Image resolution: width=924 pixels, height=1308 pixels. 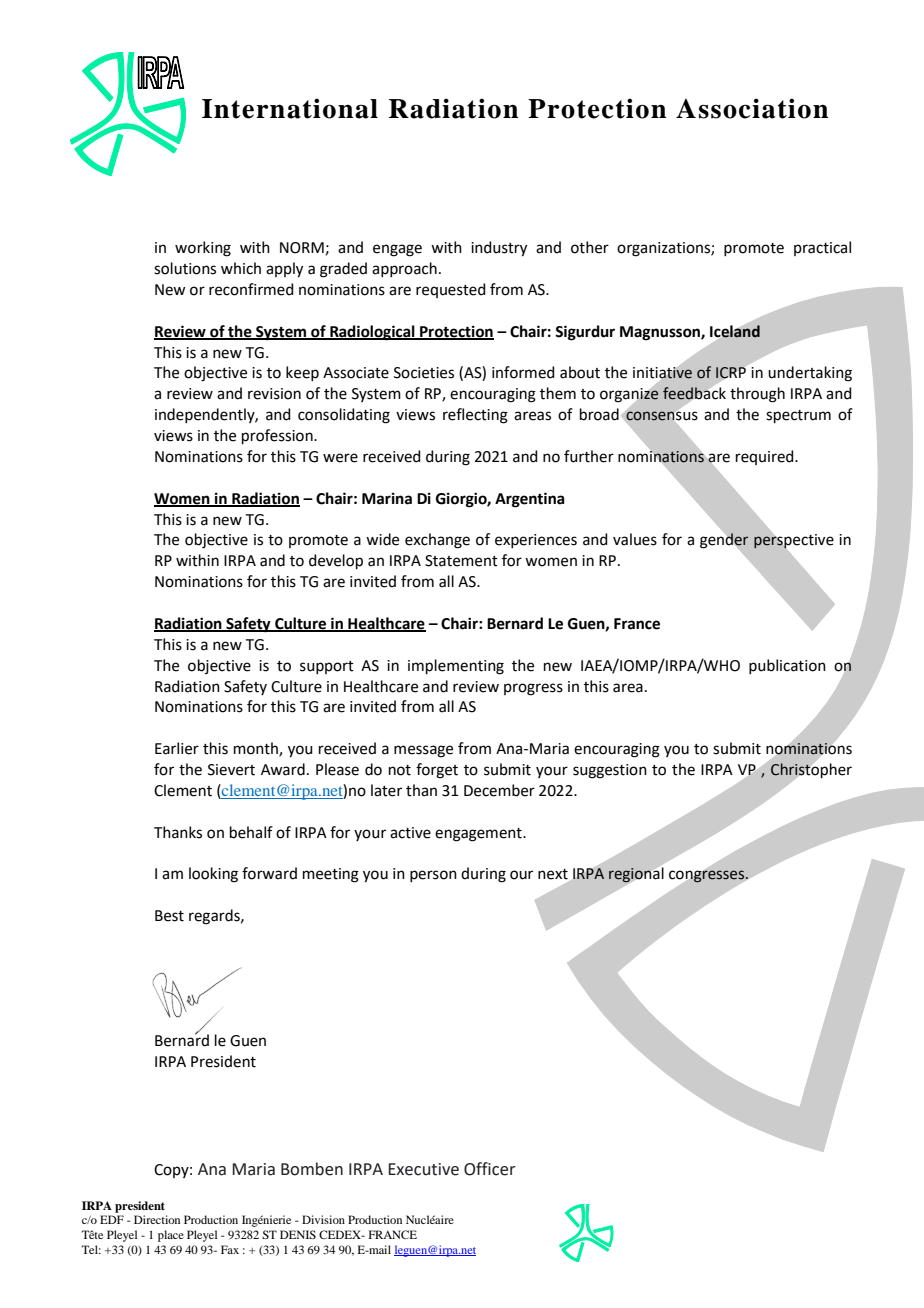 I want to click on Best, so click(x=169, y=916).
